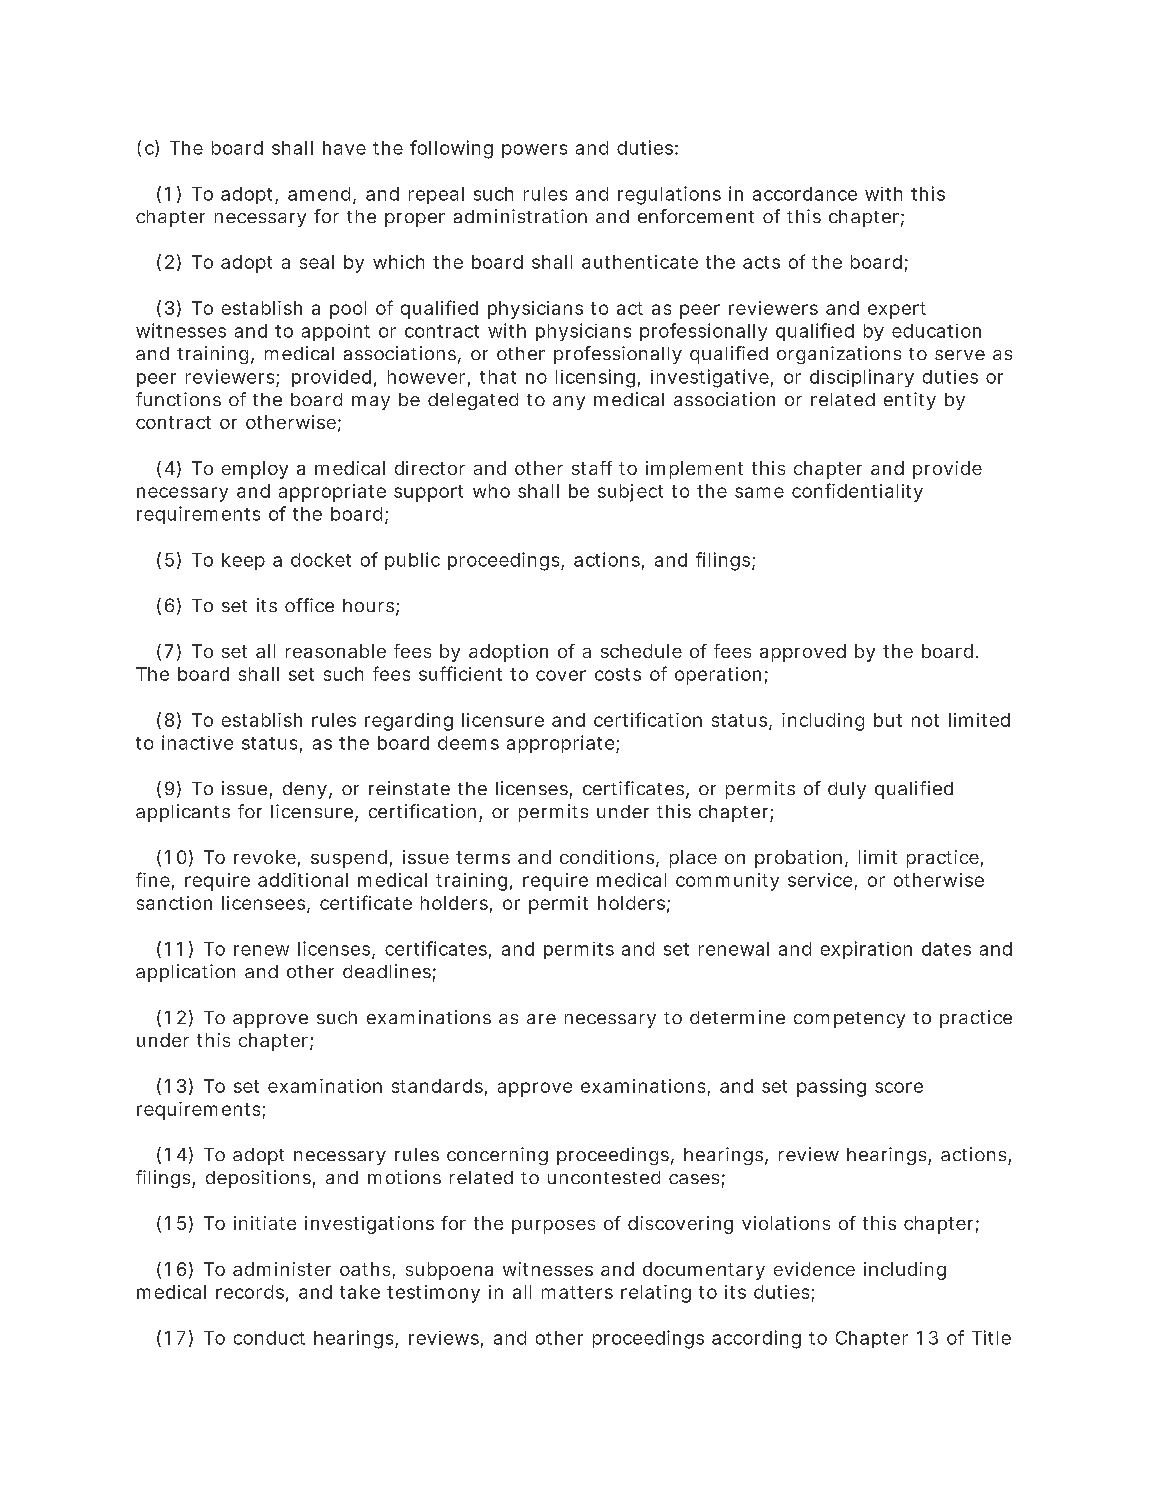 The width and height of the page is (1152, 1491). What do you see at coordinates (269, 1338) in the page?
I see `conduct` at bounding box center [269, 1338].
